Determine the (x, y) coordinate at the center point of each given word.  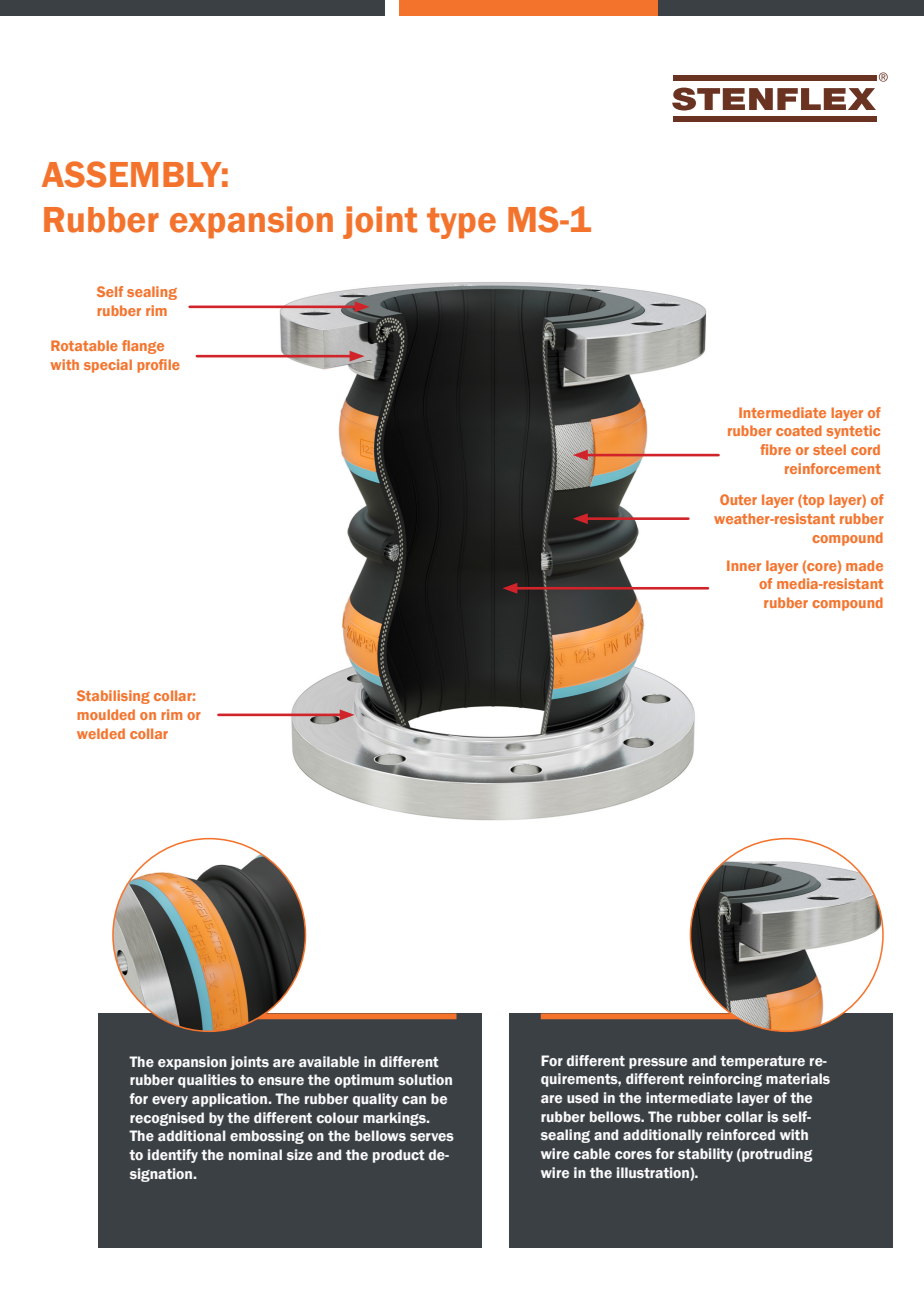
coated (799, 430)
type (461, 223)
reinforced (741, 1134)
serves (432, 1137)
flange (143, 347)
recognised (167, 1119)
